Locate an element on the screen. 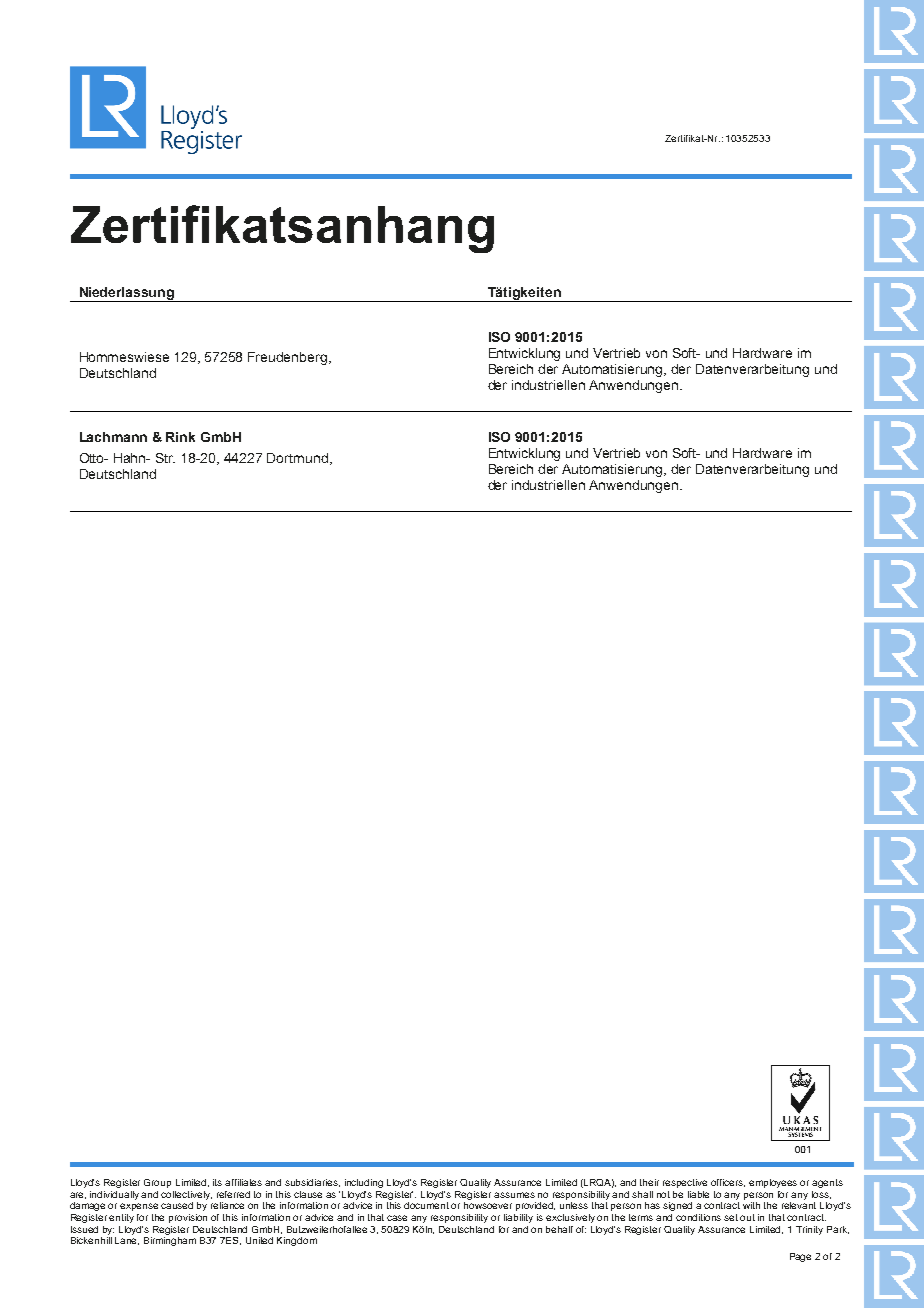  its is located at coordinates (217, 1182).
